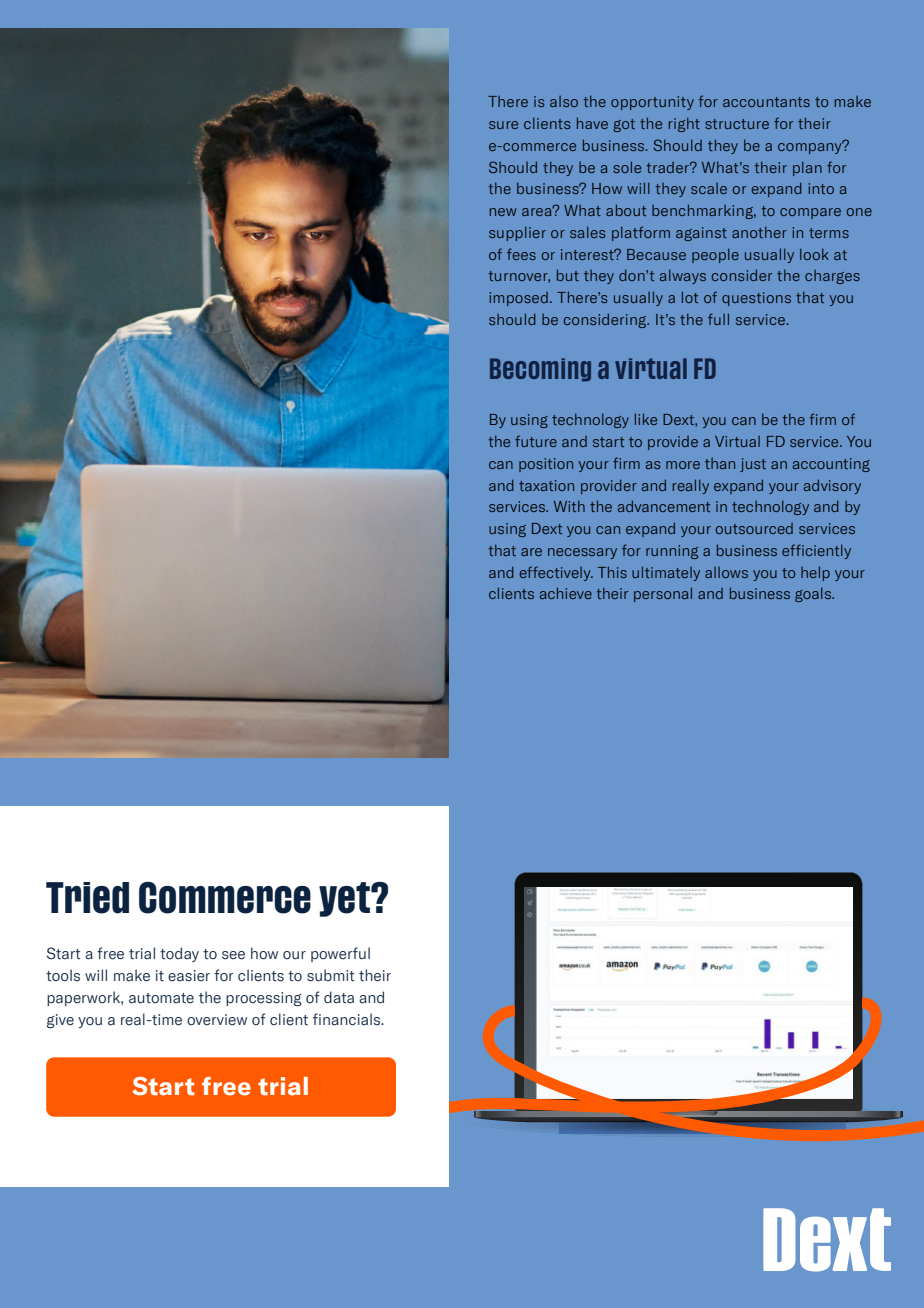 Image resolution: width=924 pixels, height=1308 pixels. What do you see at coordinates (161, 998) in the screenshot?
I see `automate` at bounding box center [161, 998].
